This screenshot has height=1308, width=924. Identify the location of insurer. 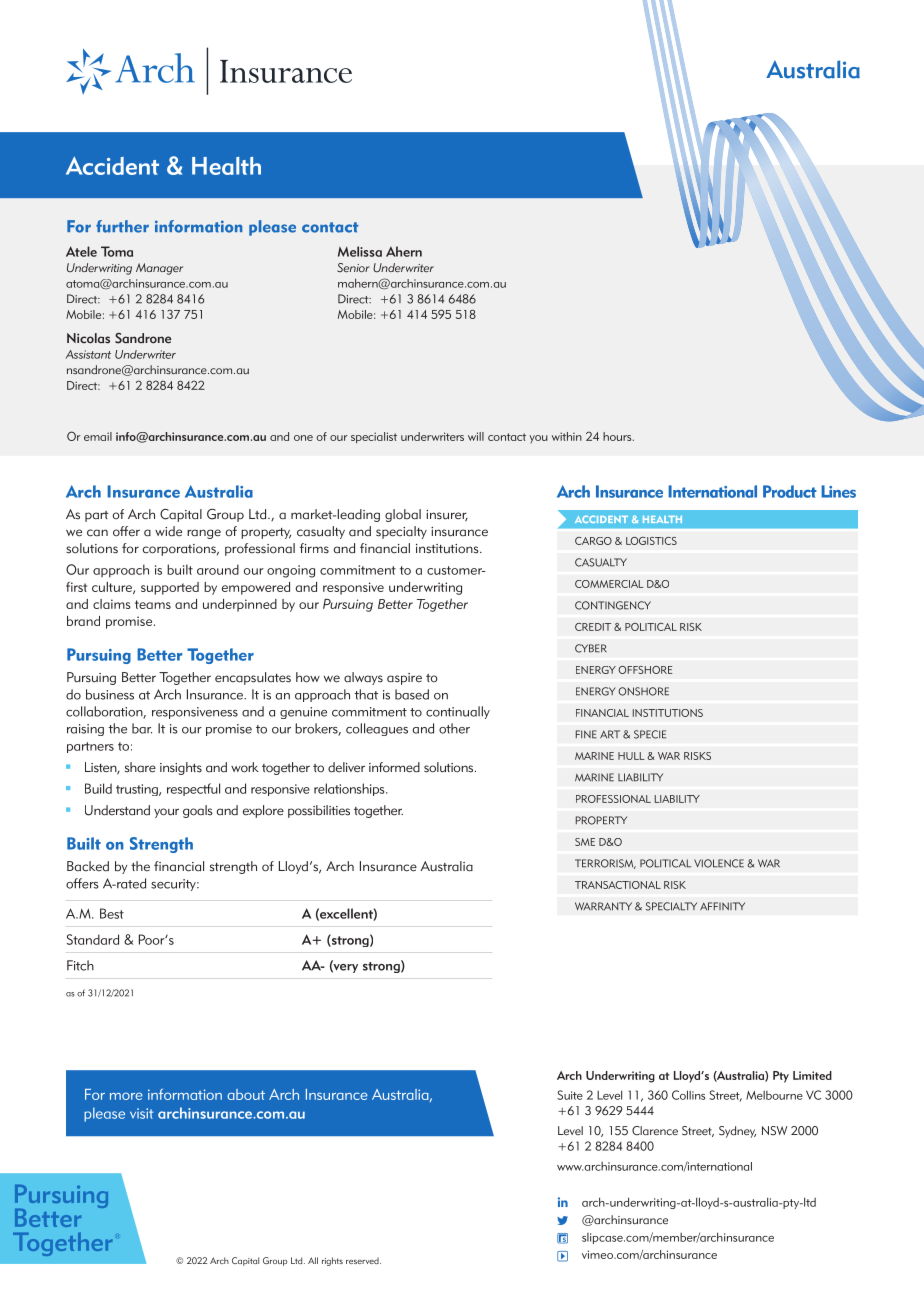
(447, 516).
